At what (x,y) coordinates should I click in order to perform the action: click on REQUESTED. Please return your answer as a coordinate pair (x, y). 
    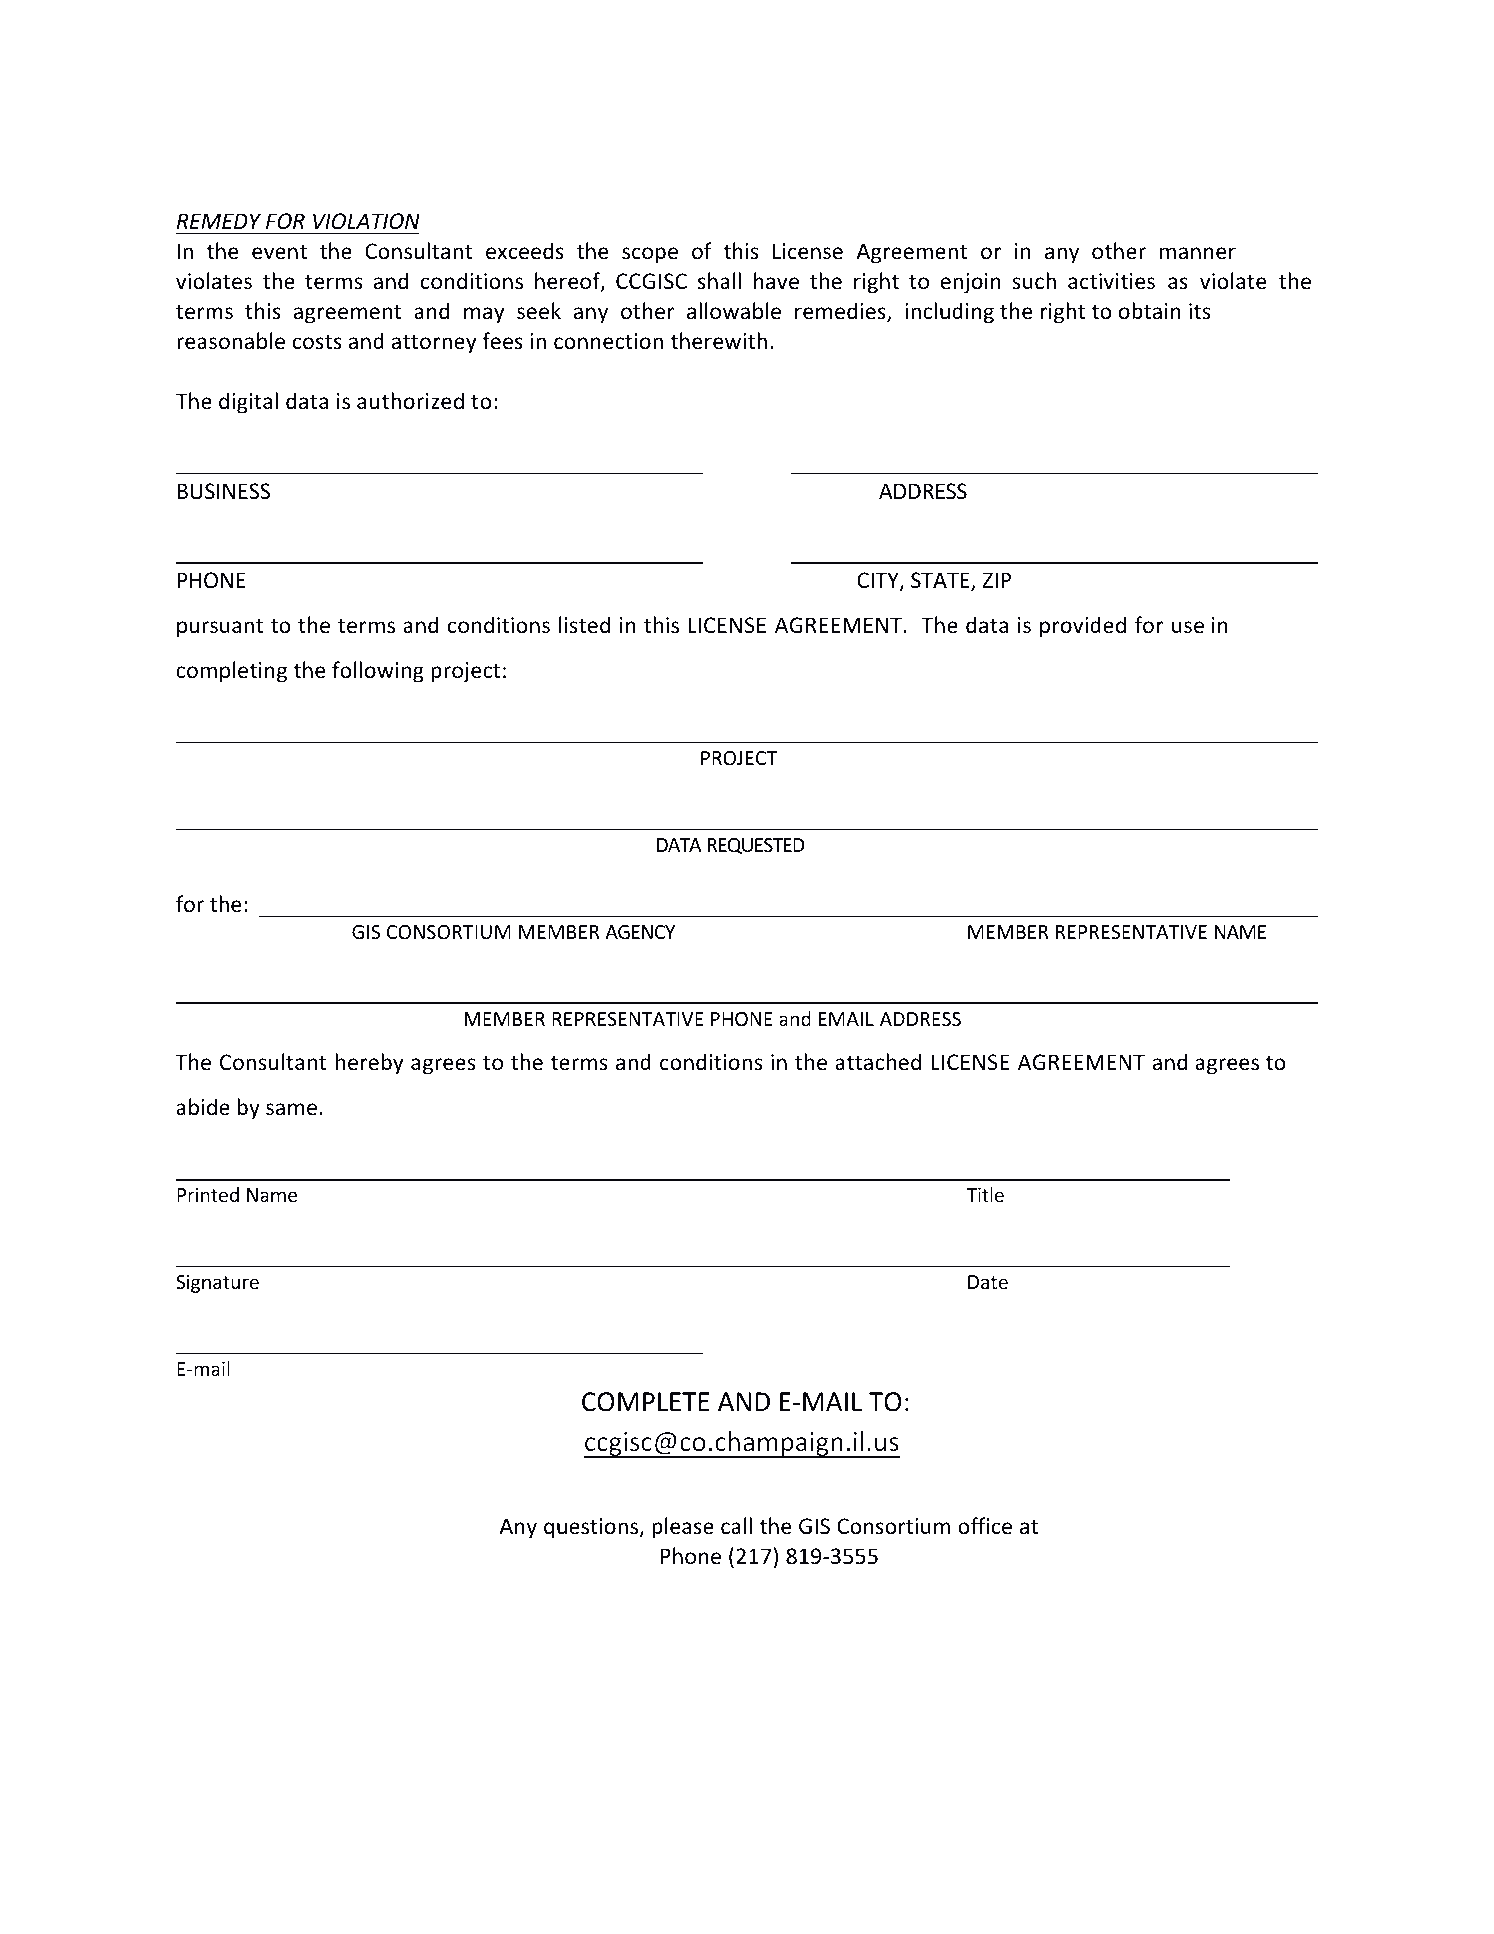
    Looking at the image, I should click on (756, 846).
